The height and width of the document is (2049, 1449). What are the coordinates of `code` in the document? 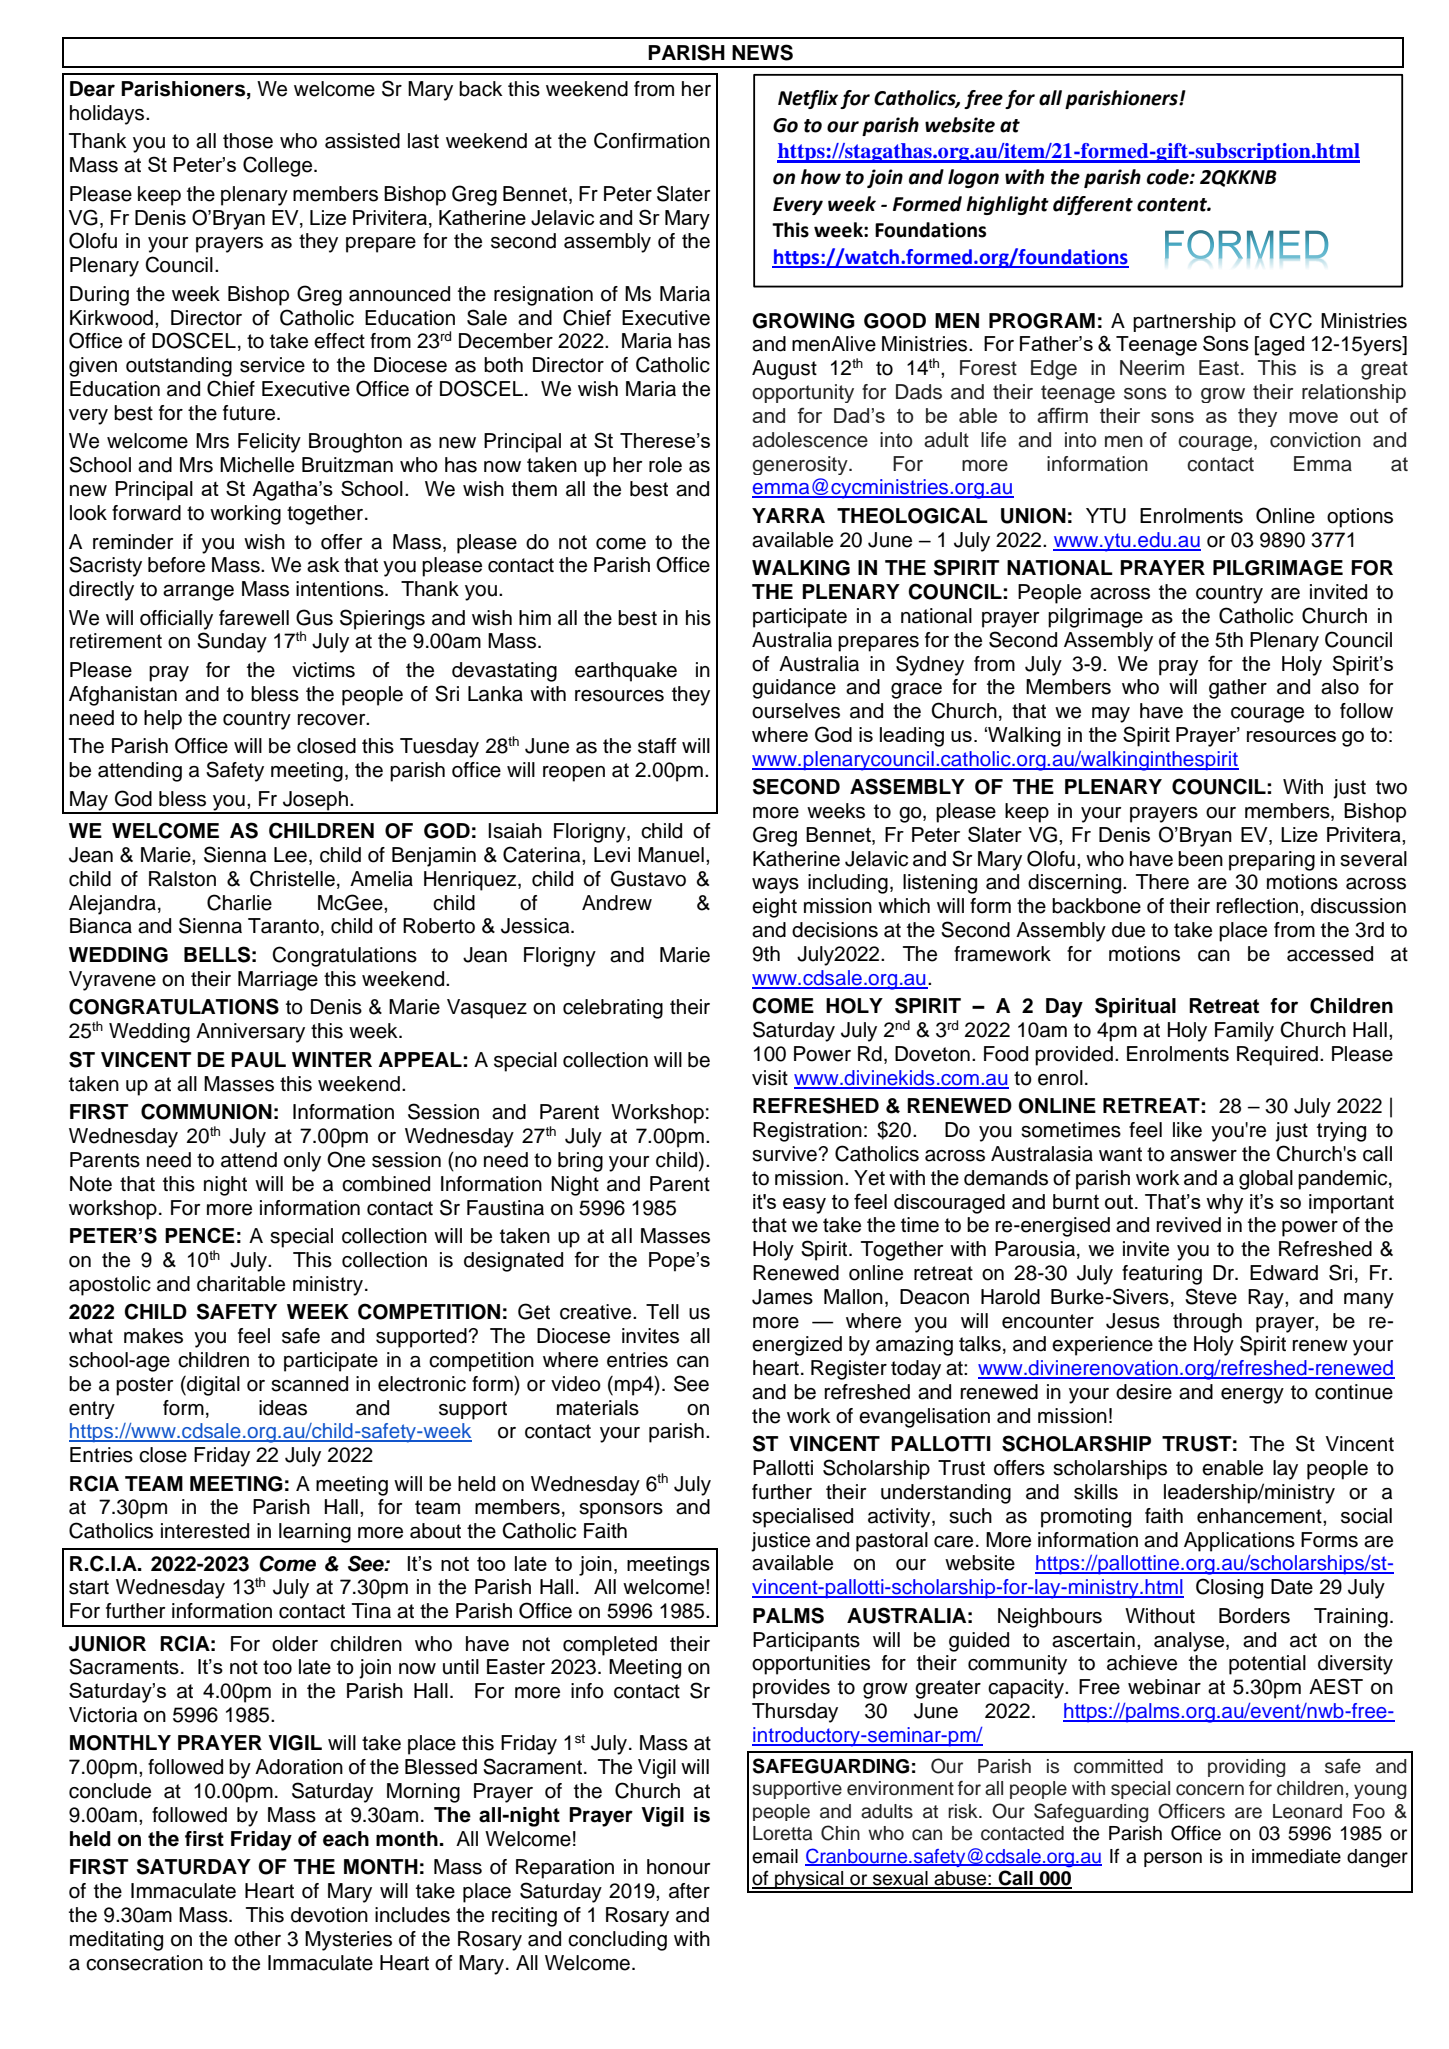 It's located at (1169, 177).
